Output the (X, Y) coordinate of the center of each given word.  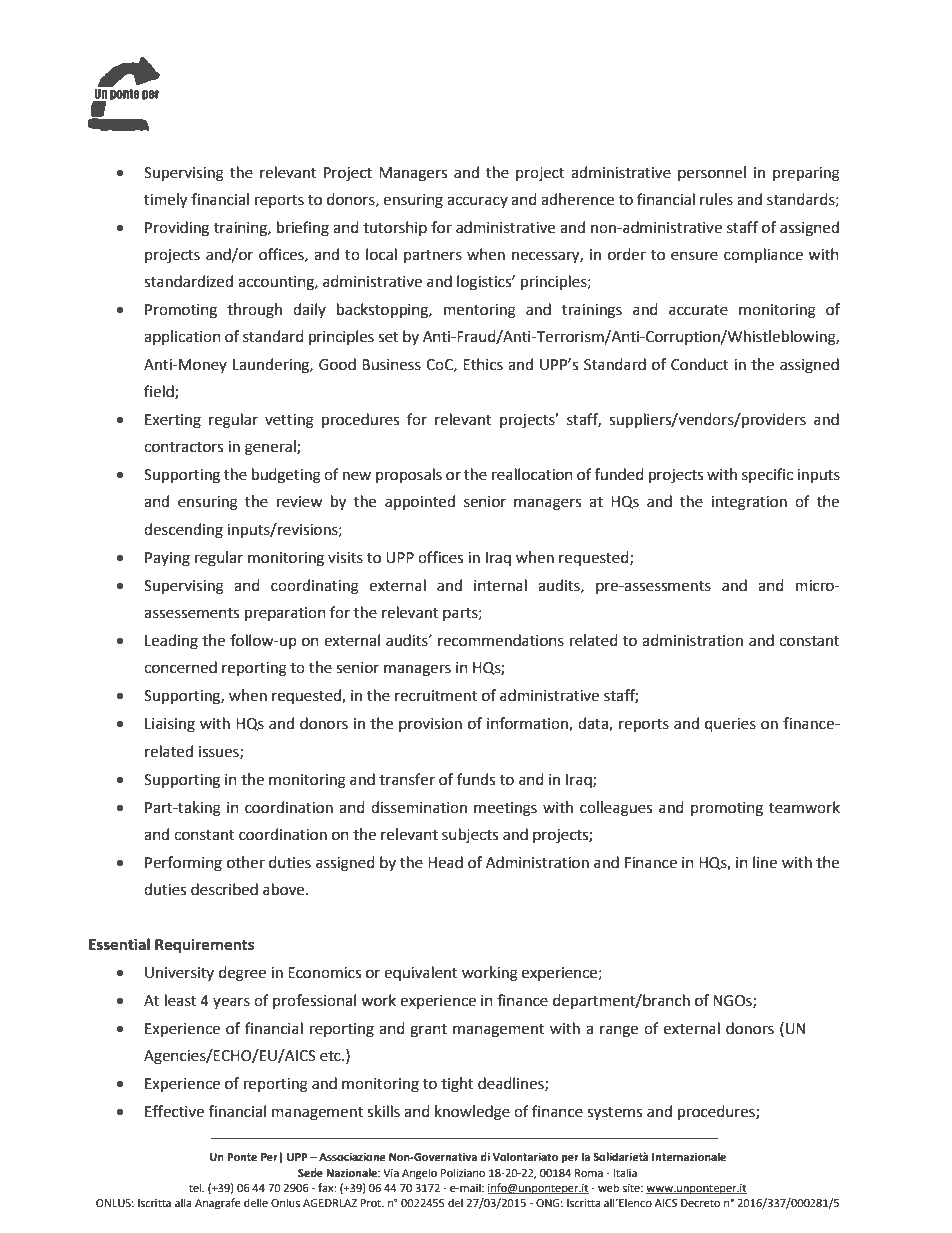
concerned (180, 667)
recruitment (436, 696)
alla (183, 1202)
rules (716, 199)
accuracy (477, 202)
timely (165, 201)
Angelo (419, 1174)
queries (730, 725)
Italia (625, 1172)
